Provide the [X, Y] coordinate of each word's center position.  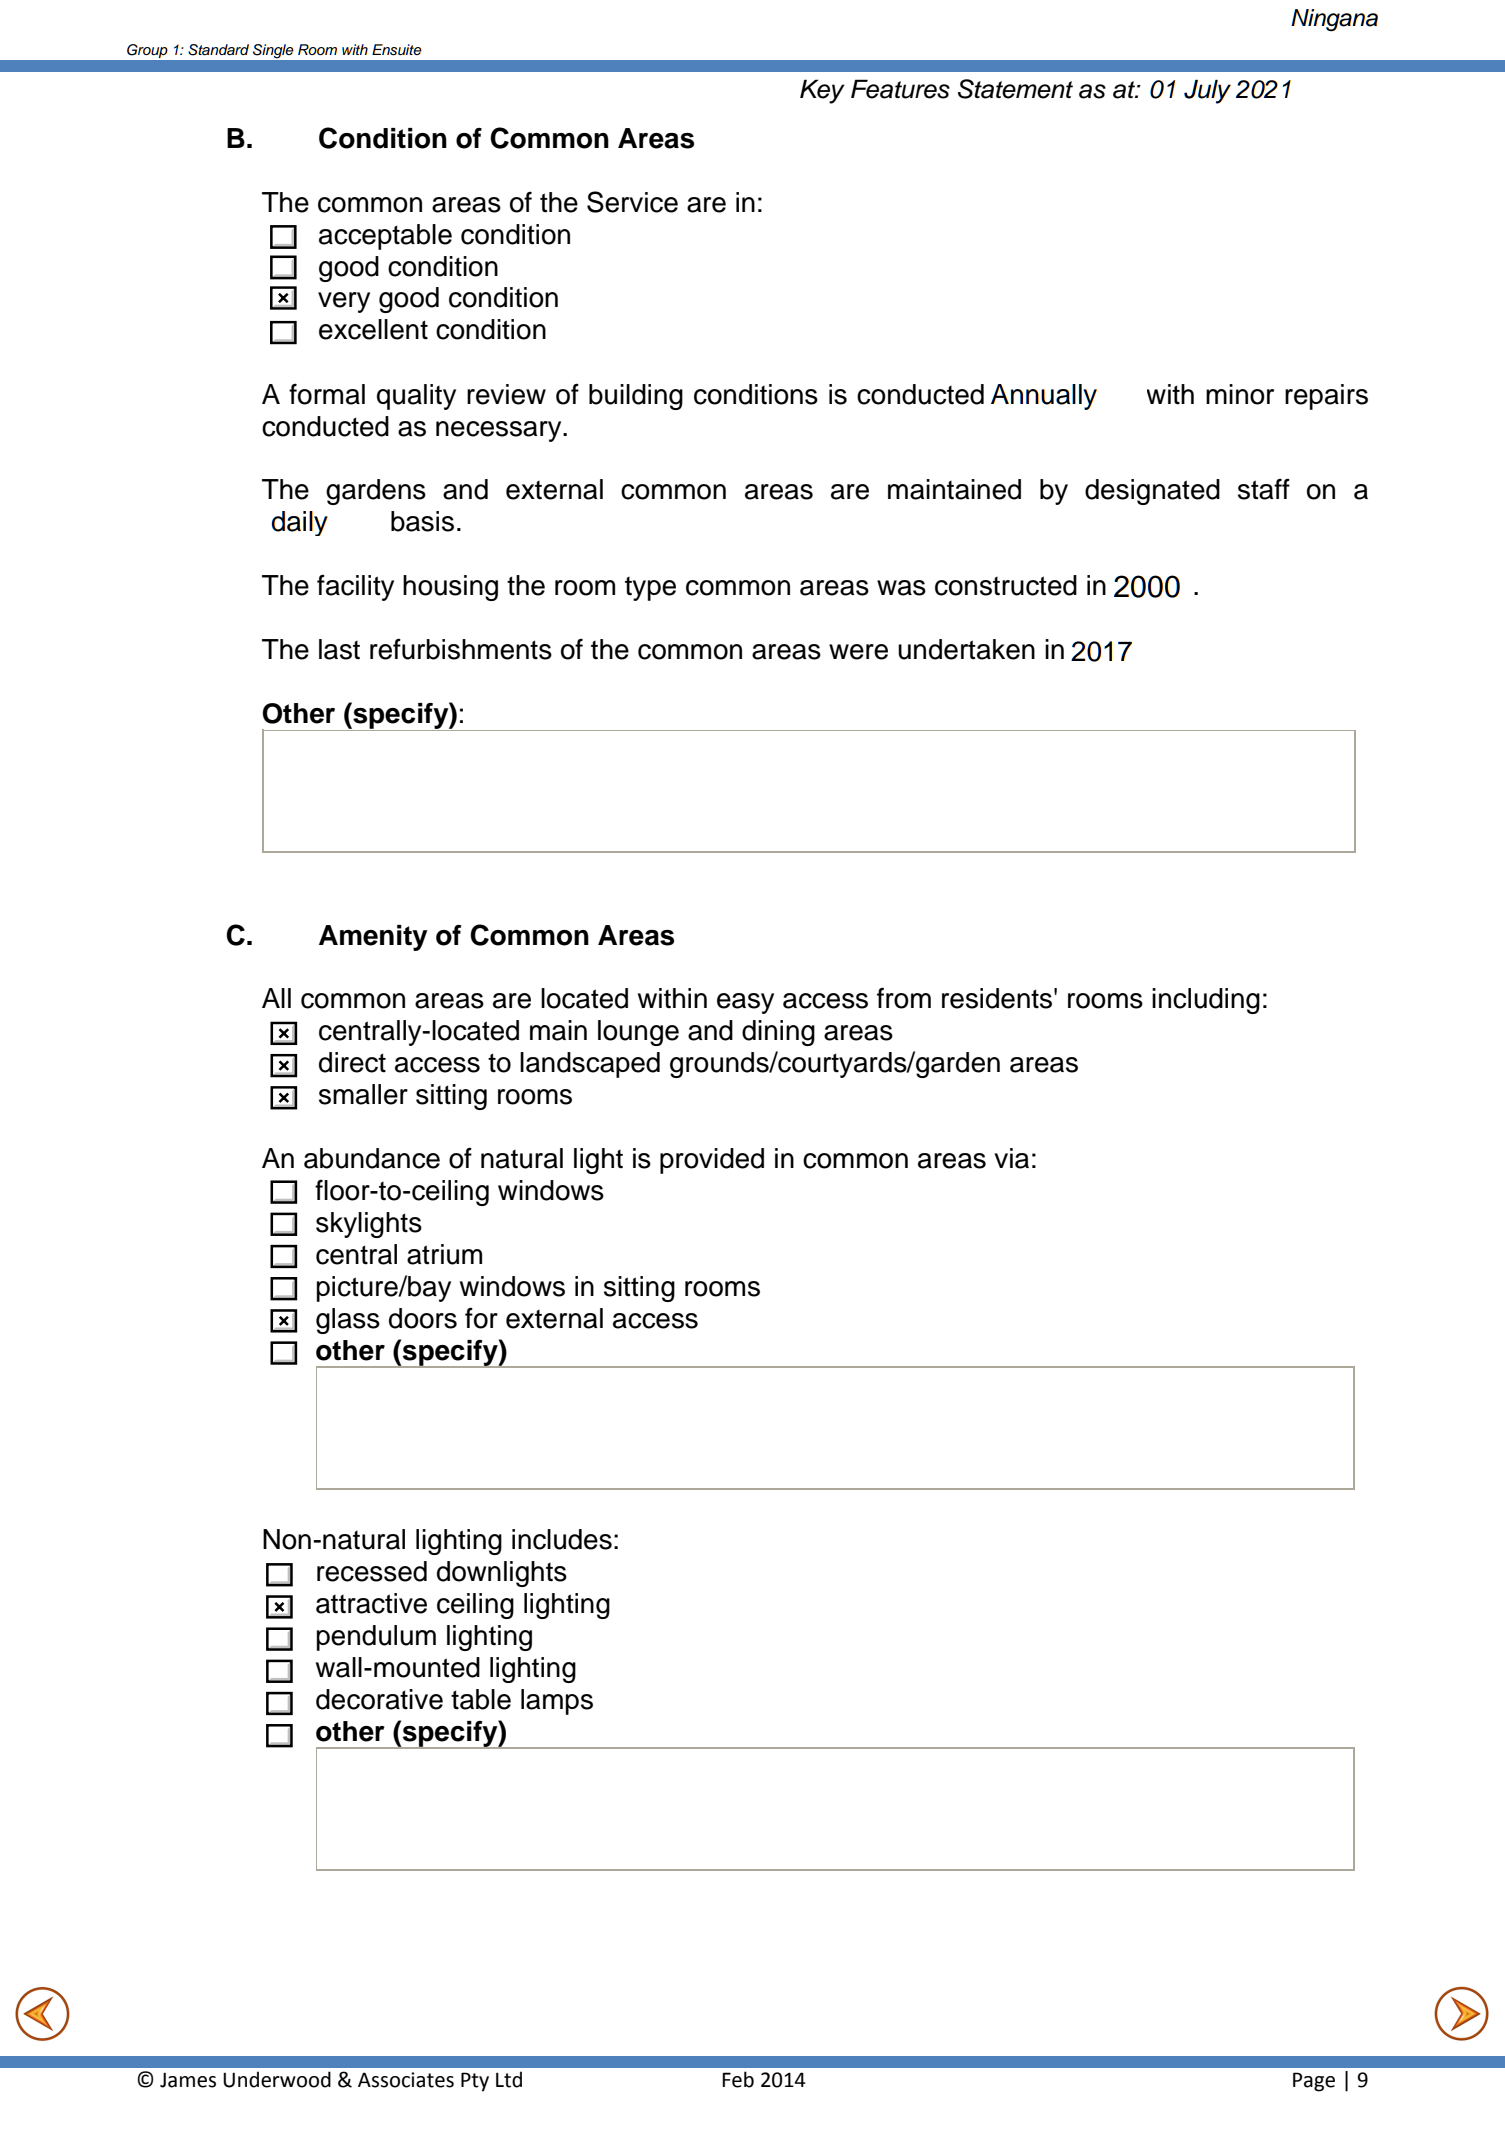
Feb [738, 2079]
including [1206, 1001]
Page [1314, 2082]
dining [778, 1033]
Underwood [277, 2079]
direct [352, 1062]
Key [822, 91]
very [344, 302]
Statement [1015, 89]
